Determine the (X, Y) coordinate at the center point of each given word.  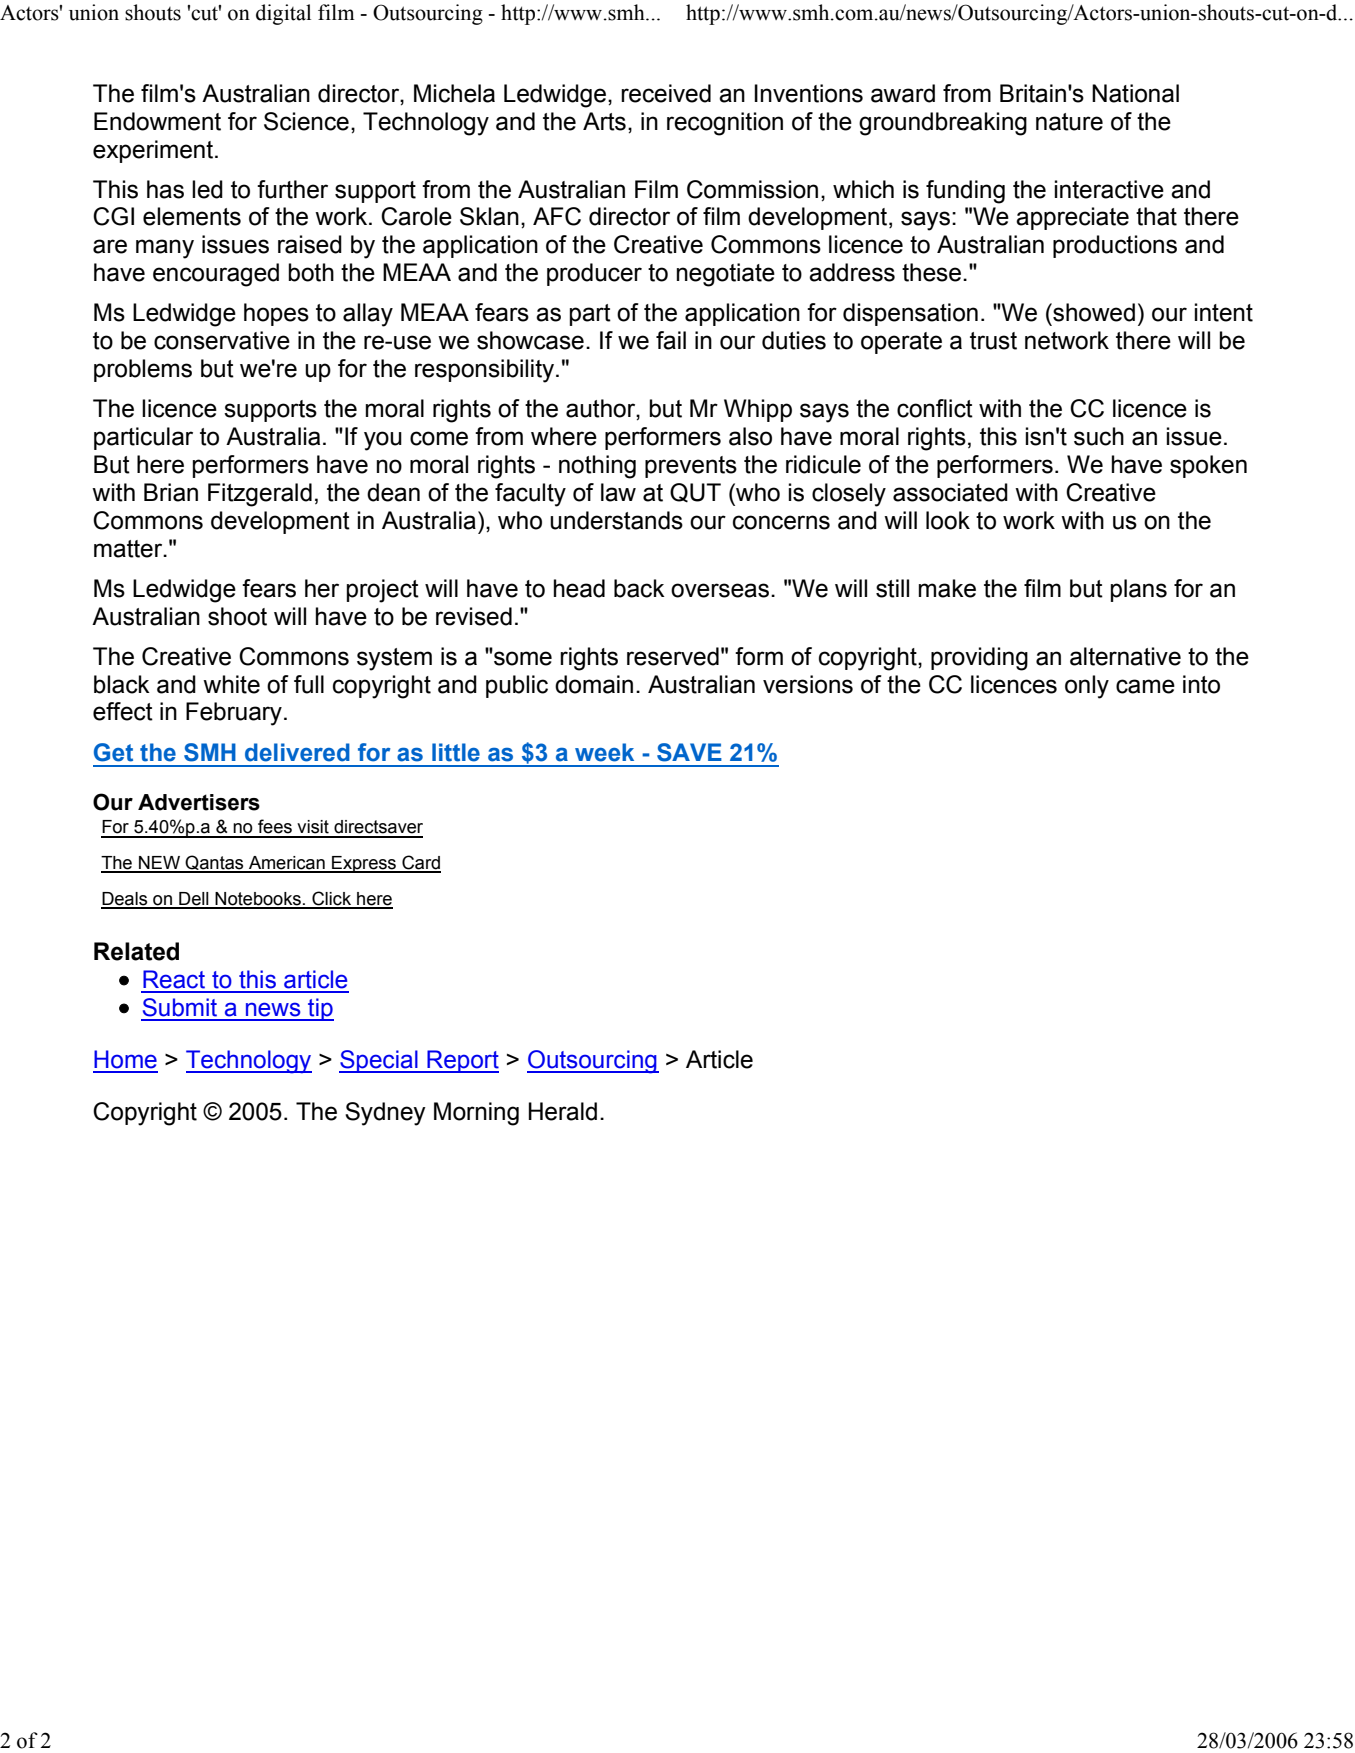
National (1135, 93)
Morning (476, 1114)
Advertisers (199, 802)
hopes (276, 314)
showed (1093, 312)
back (639, 588)
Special (379, 1061)
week (604, 752)
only (1087, 687)
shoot (237, 616)
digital (283, 14)
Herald (563, 1111)
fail (671, 340)
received (666, 93)
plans (1139, 590)
